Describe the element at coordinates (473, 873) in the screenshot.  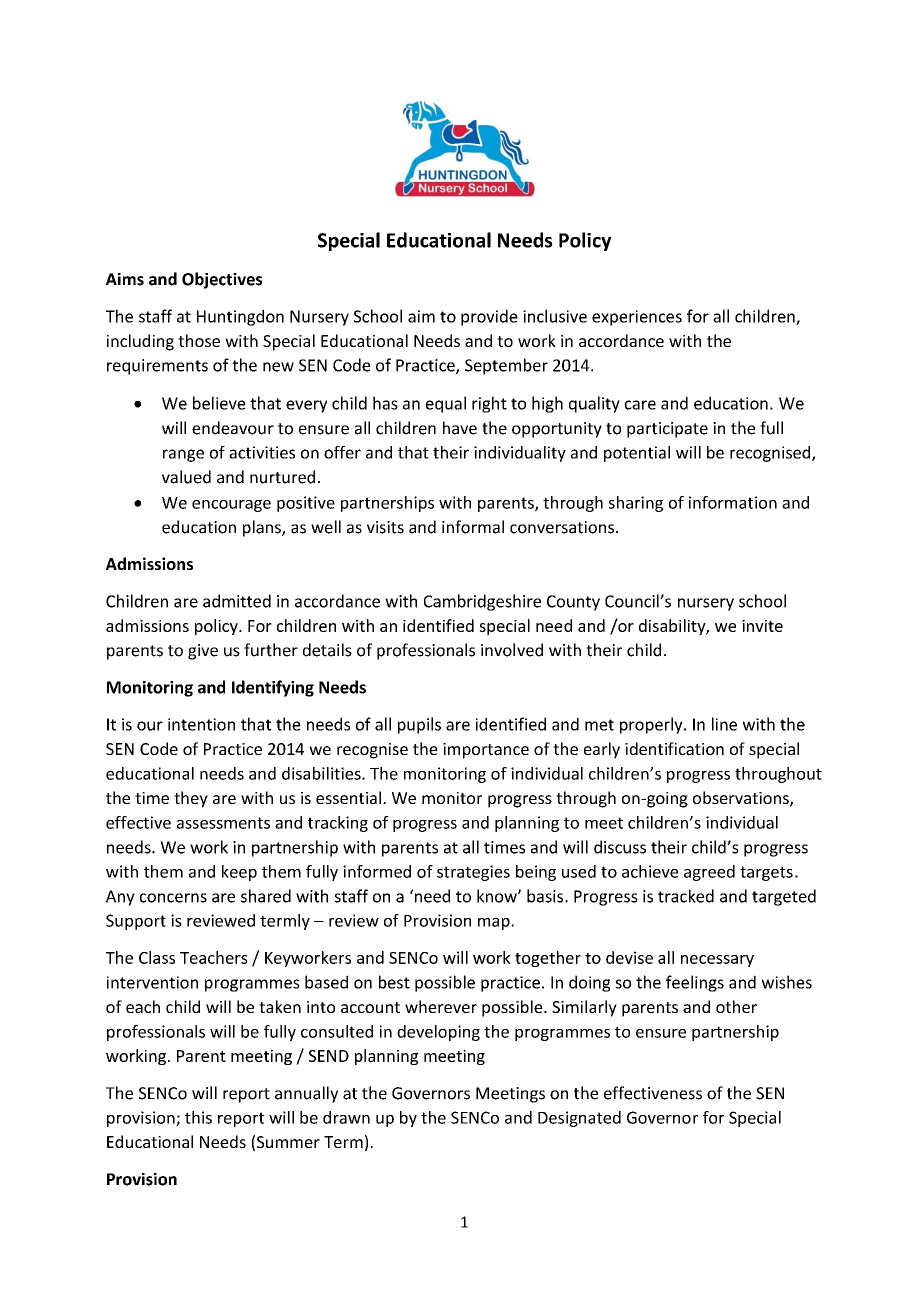
I see `strategies` at that location.
